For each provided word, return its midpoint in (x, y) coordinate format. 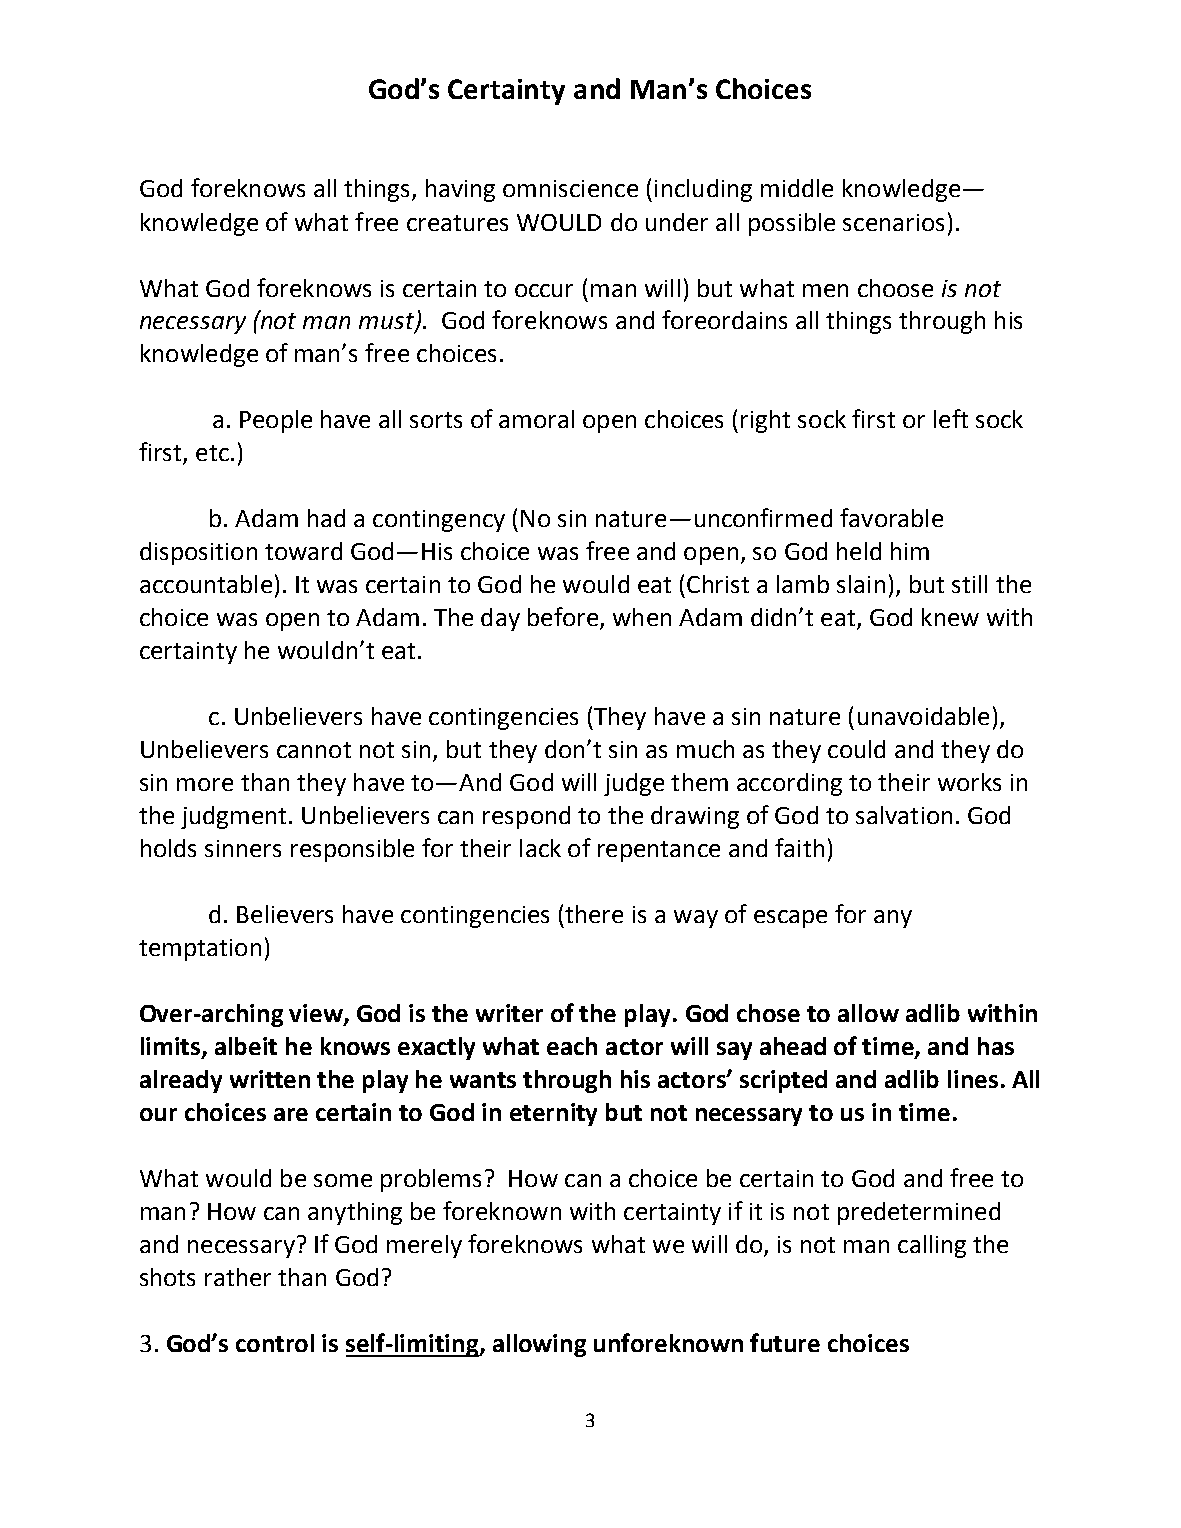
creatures (457, 223)
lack (540, 848)
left (951, 418)
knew (950, 617)
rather (238, 1277)
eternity (553, 1114)
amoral (536, 419)
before (563, 616)
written (270, 1079)
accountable (206, 584)
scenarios (893, 222)
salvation (904, 815)
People (276, 421)
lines (973, 1079)
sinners (243, 848)
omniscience (570, 188)
